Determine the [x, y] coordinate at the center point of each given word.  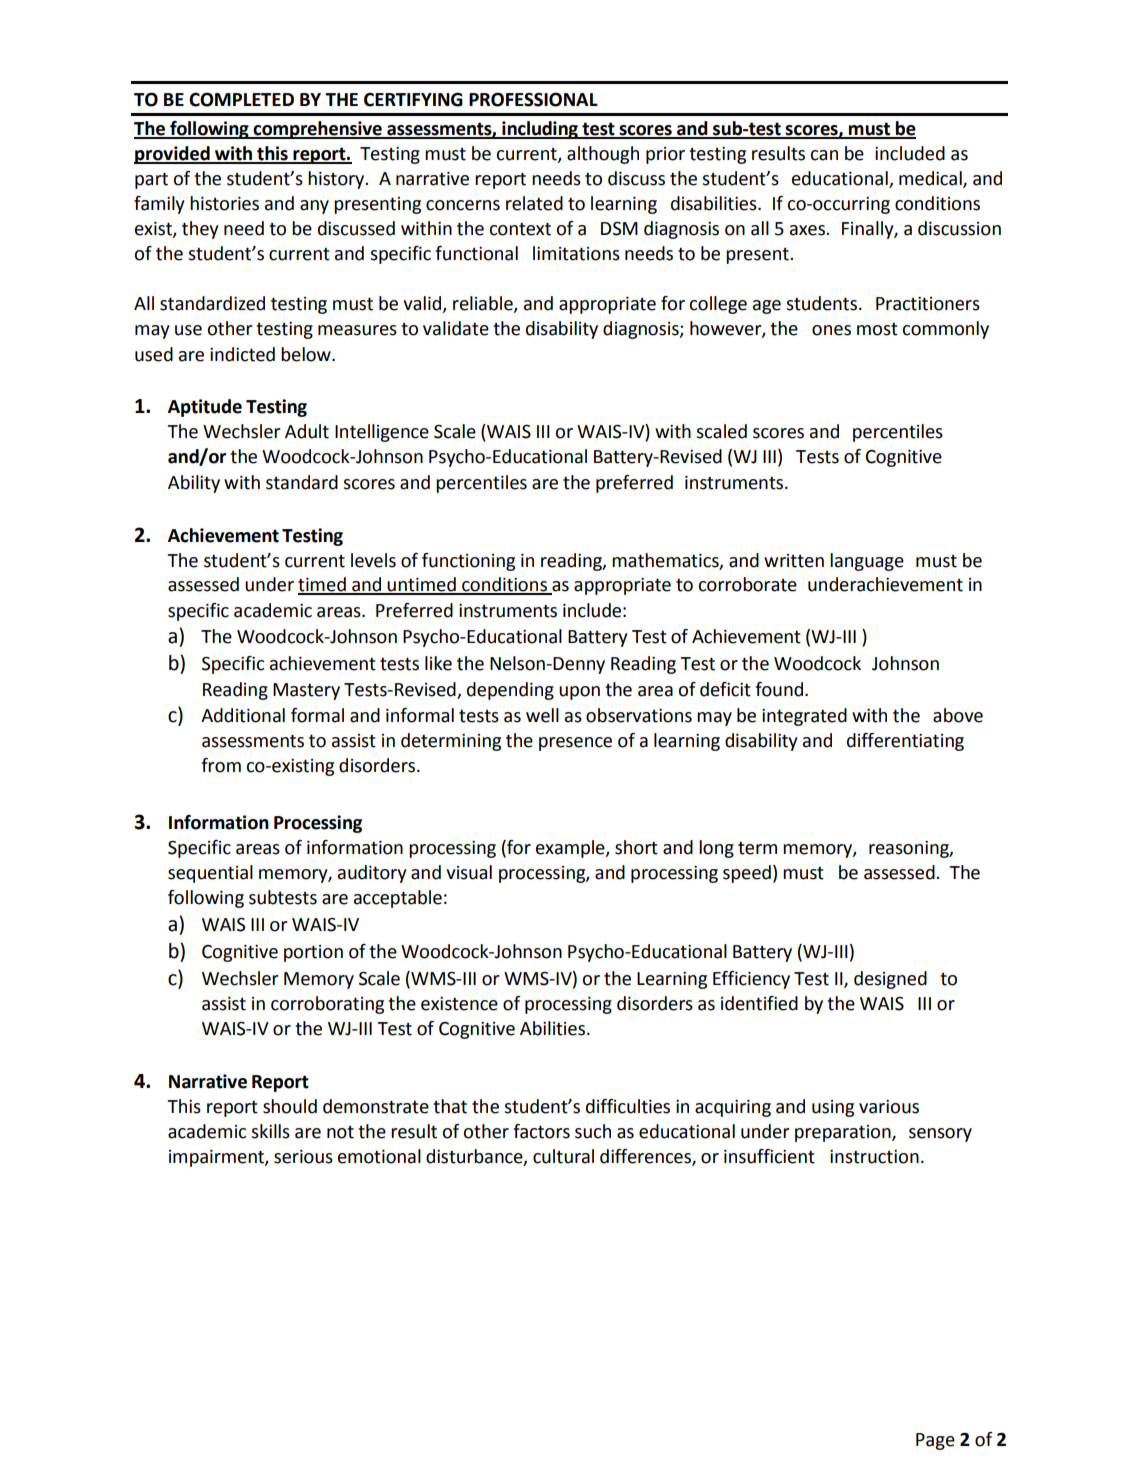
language [867, 562]
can [824, 155]
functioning [468, 562]
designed [890, 980]
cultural [563, 1156]
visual [469, 872]
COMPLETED [241, 99]
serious [303, 1157]
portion [313, 953]
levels [373, 560]
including [540, 130]
